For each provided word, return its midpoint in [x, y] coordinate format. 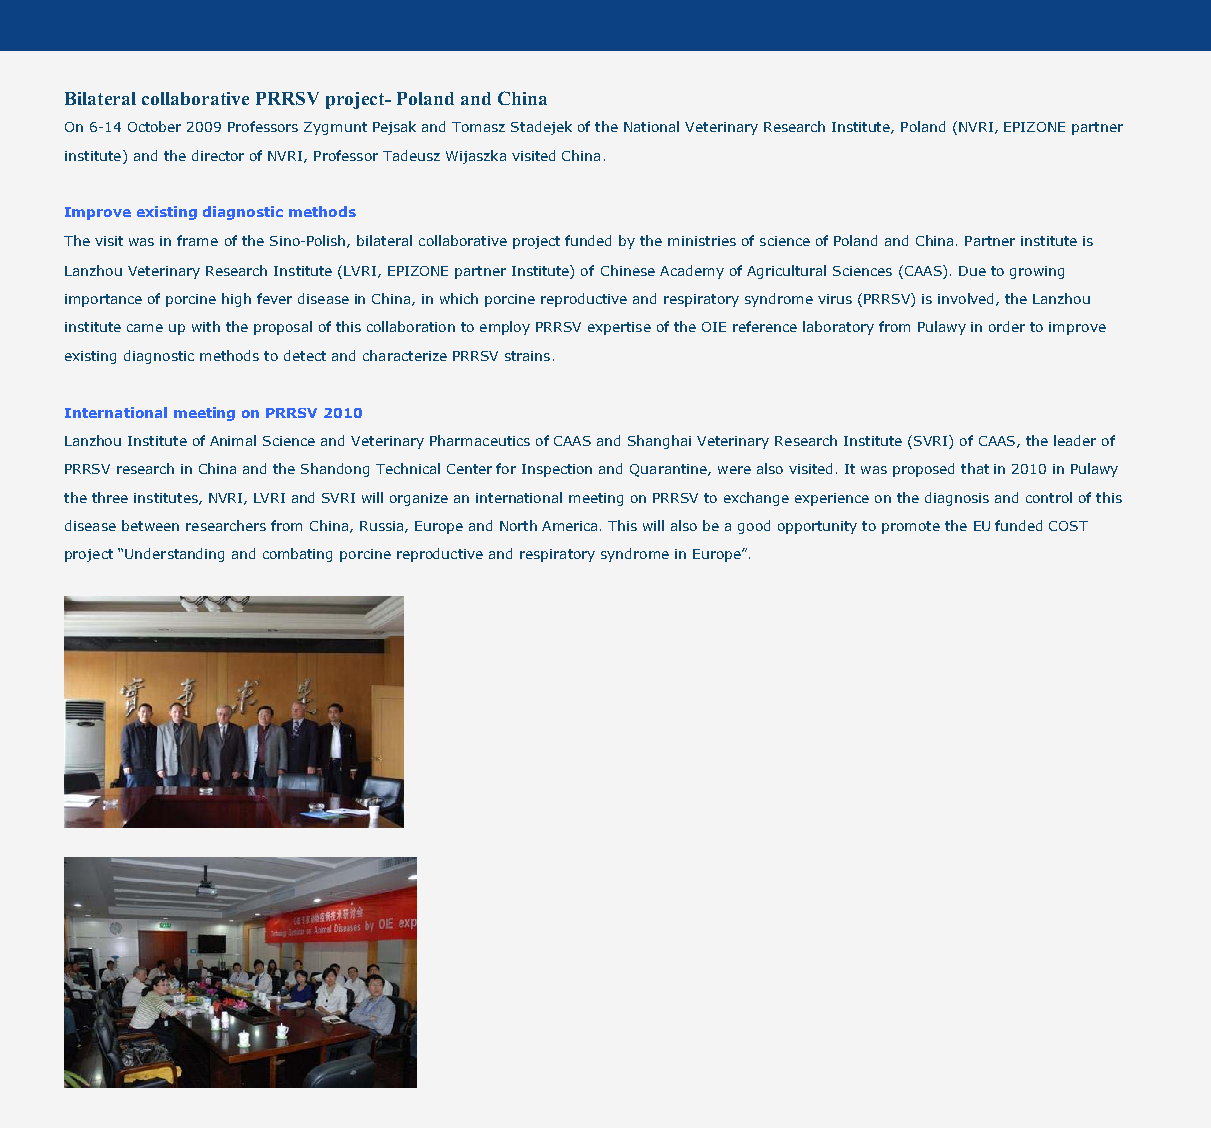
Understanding [174, 555]
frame [197, 240]
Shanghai [659, 442]
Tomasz [478, 127]
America [569, 526]
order [1007, 326]
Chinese [628, 270]
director [218, 155]
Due [972, 271]
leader [1075, 440]
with [206, 326]
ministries [702, 241]
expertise [619, 328]
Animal [233, 440]
